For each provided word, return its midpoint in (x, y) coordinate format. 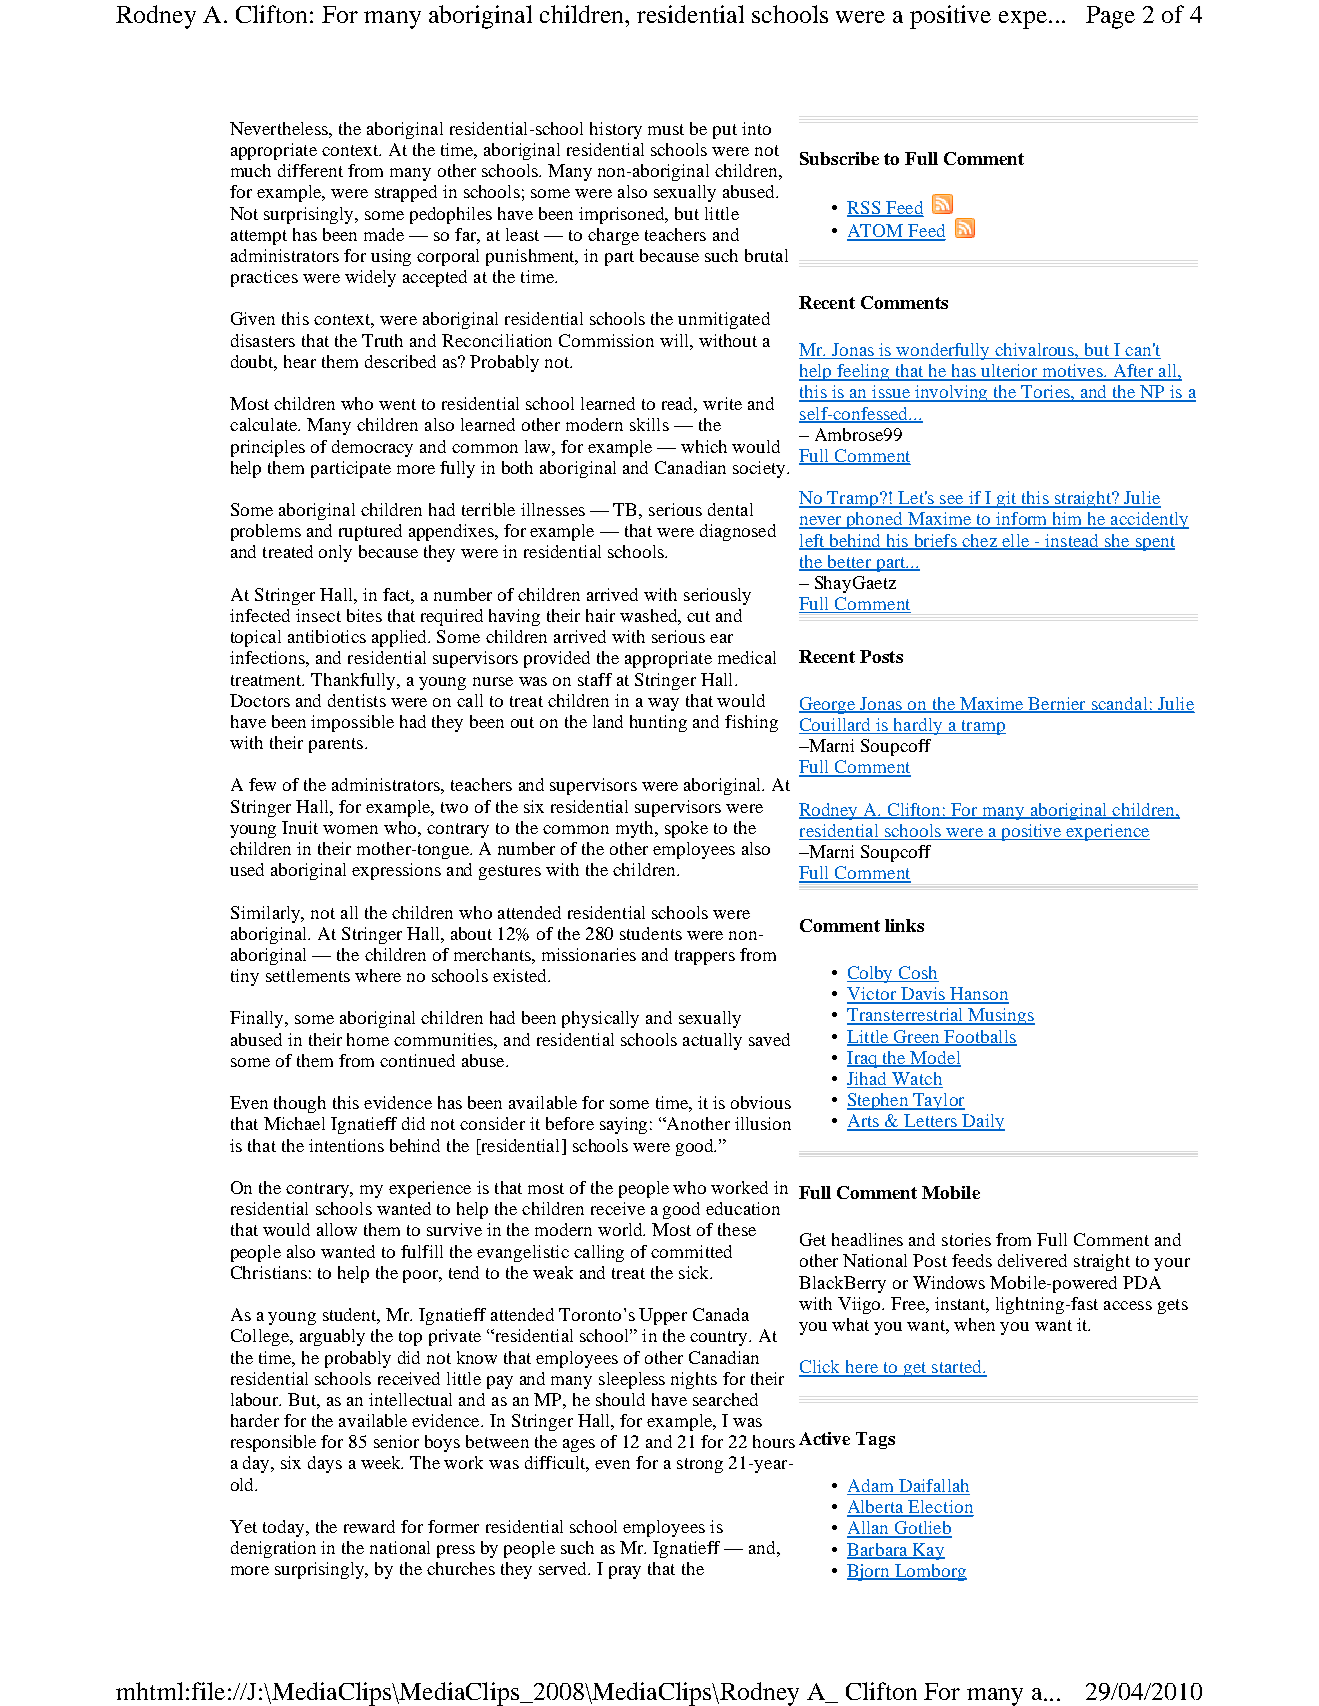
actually (712, 1041)
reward (369, 1526)
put (725, 131)
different (310, 170)
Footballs (980, 1037)
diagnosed (738, 532)
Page (1110, 17)
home (368, 1039)
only (335, 553)
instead (1072, 541)
